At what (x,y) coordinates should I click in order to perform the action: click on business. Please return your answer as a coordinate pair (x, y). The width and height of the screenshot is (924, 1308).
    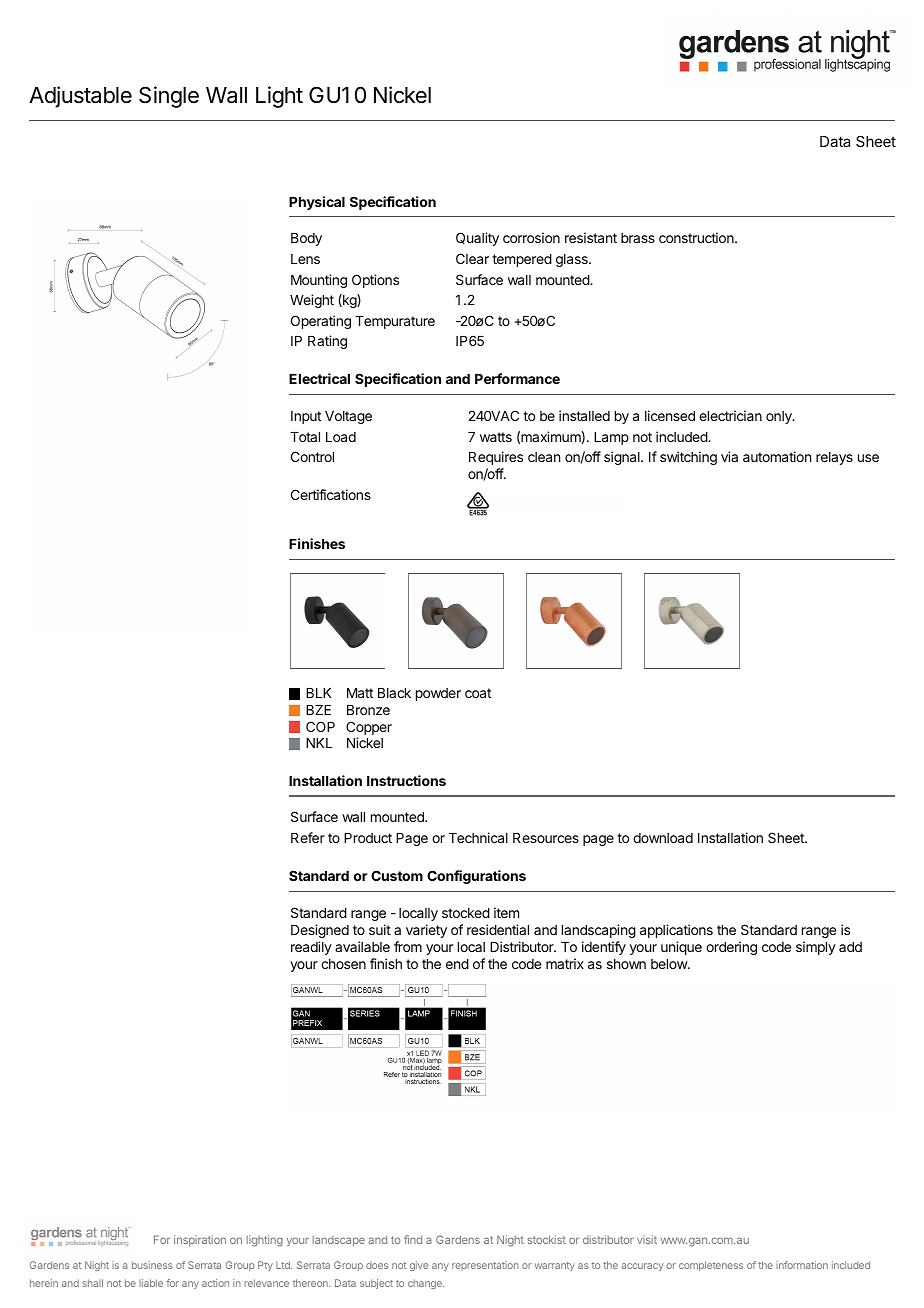
    Looking at the image, I should click on (152, 1265).
